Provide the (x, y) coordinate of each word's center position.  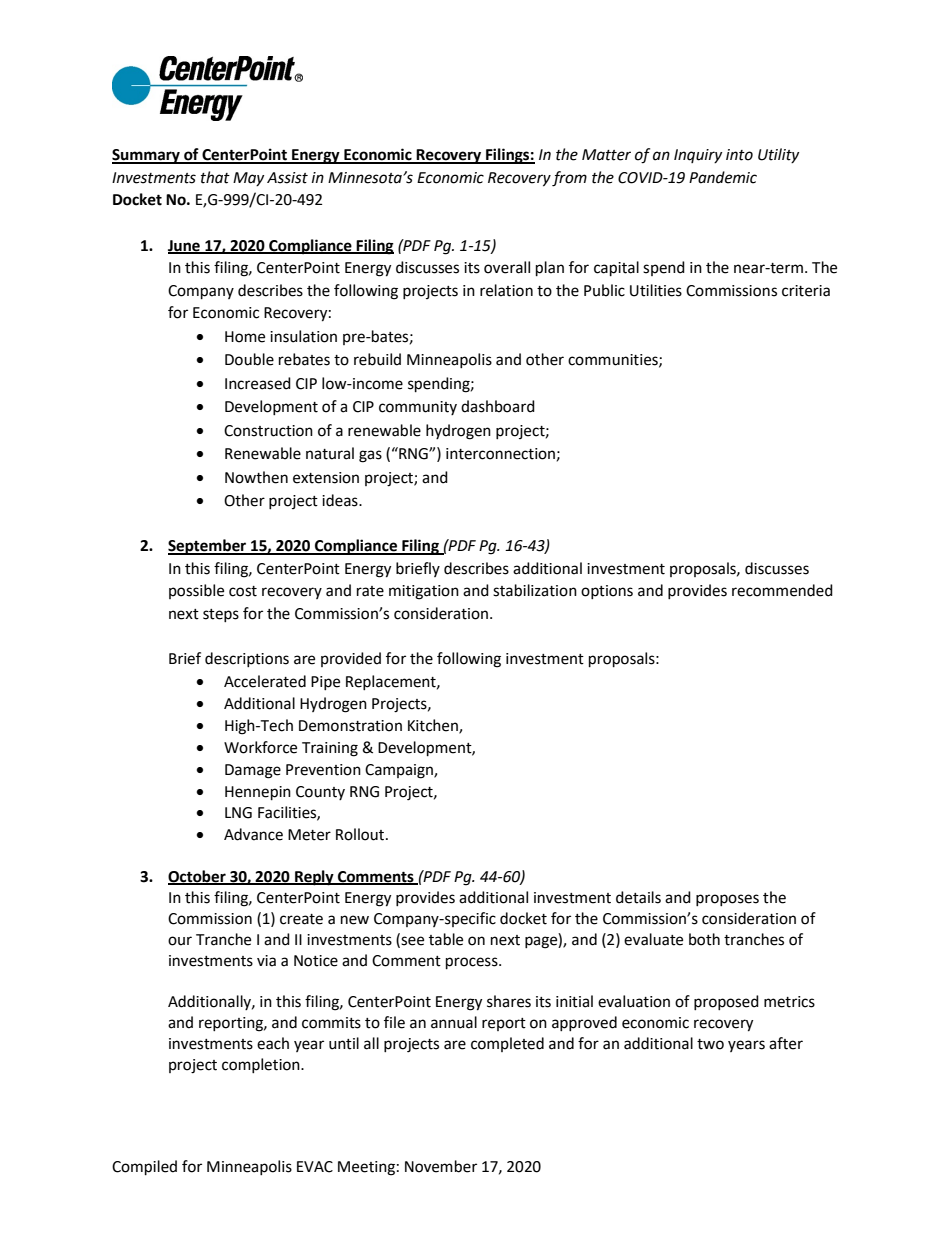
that (215, 177)
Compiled (144, 1168)
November (441, 1166)
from (569, 179)
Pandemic (723, 177)
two (710, 1044)
